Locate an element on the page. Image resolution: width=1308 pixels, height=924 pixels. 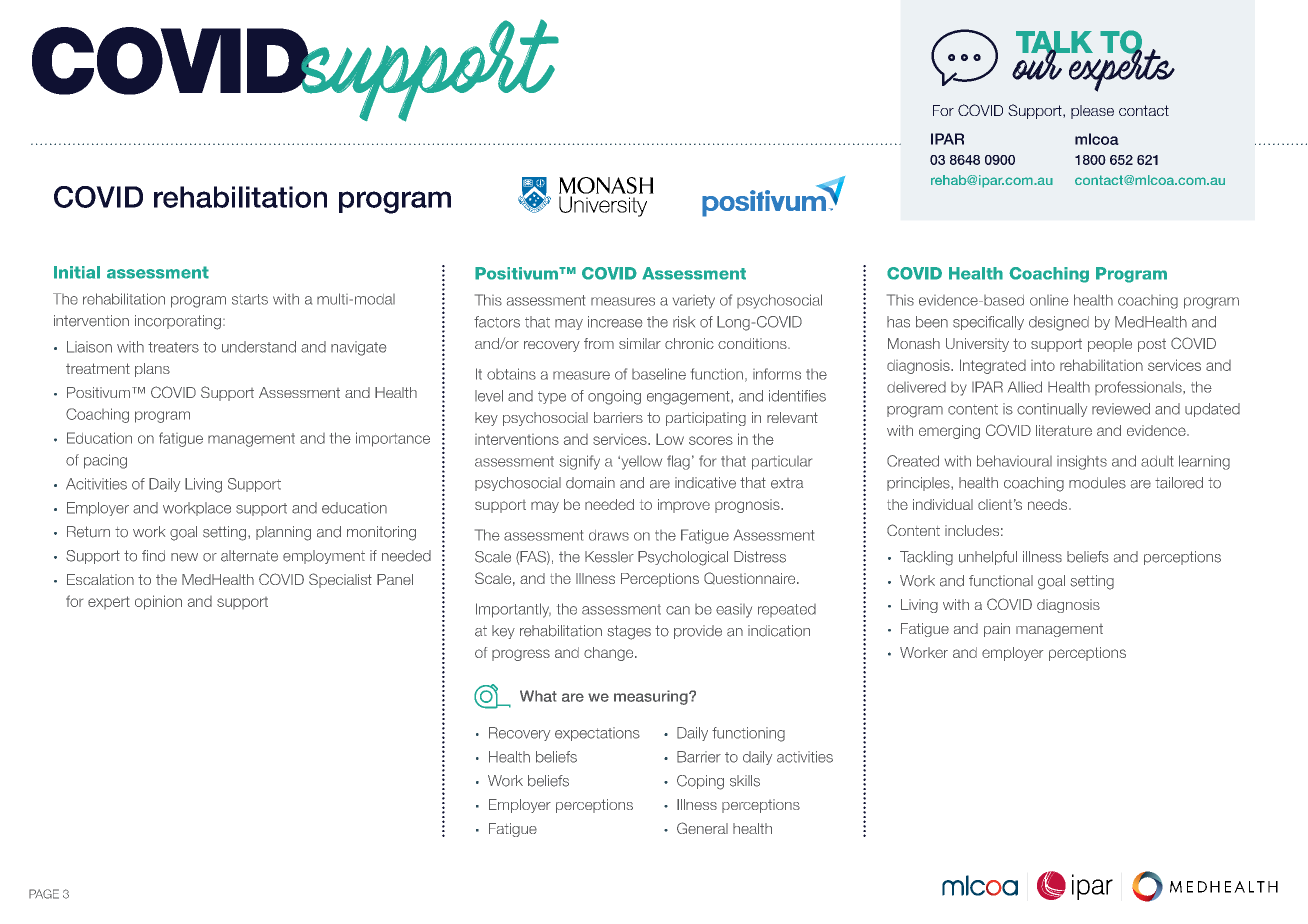
General is located at coordinates (702, 828).
